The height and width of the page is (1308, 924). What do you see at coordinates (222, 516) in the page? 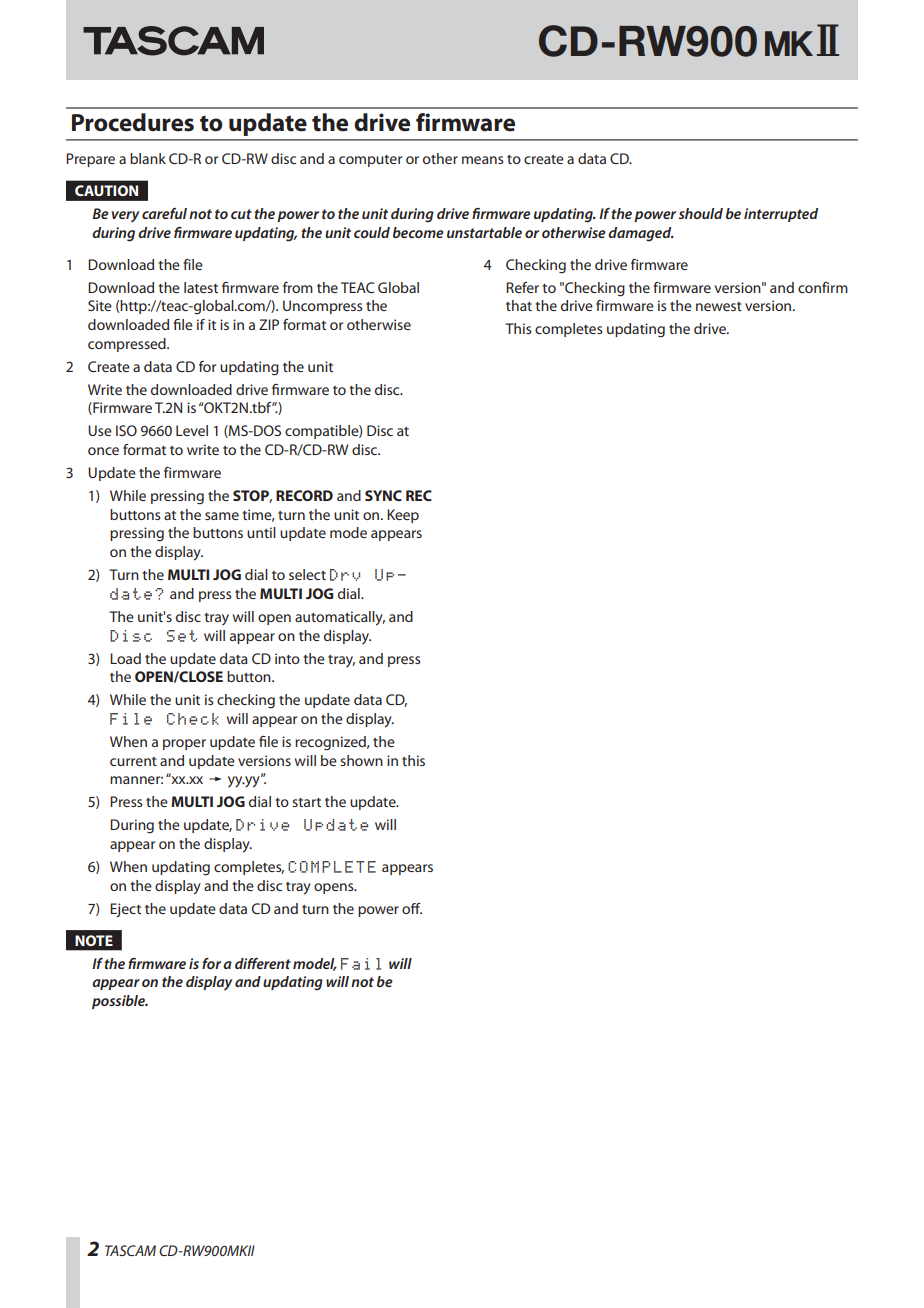
I see `same` at bounding box center [222, 516].
